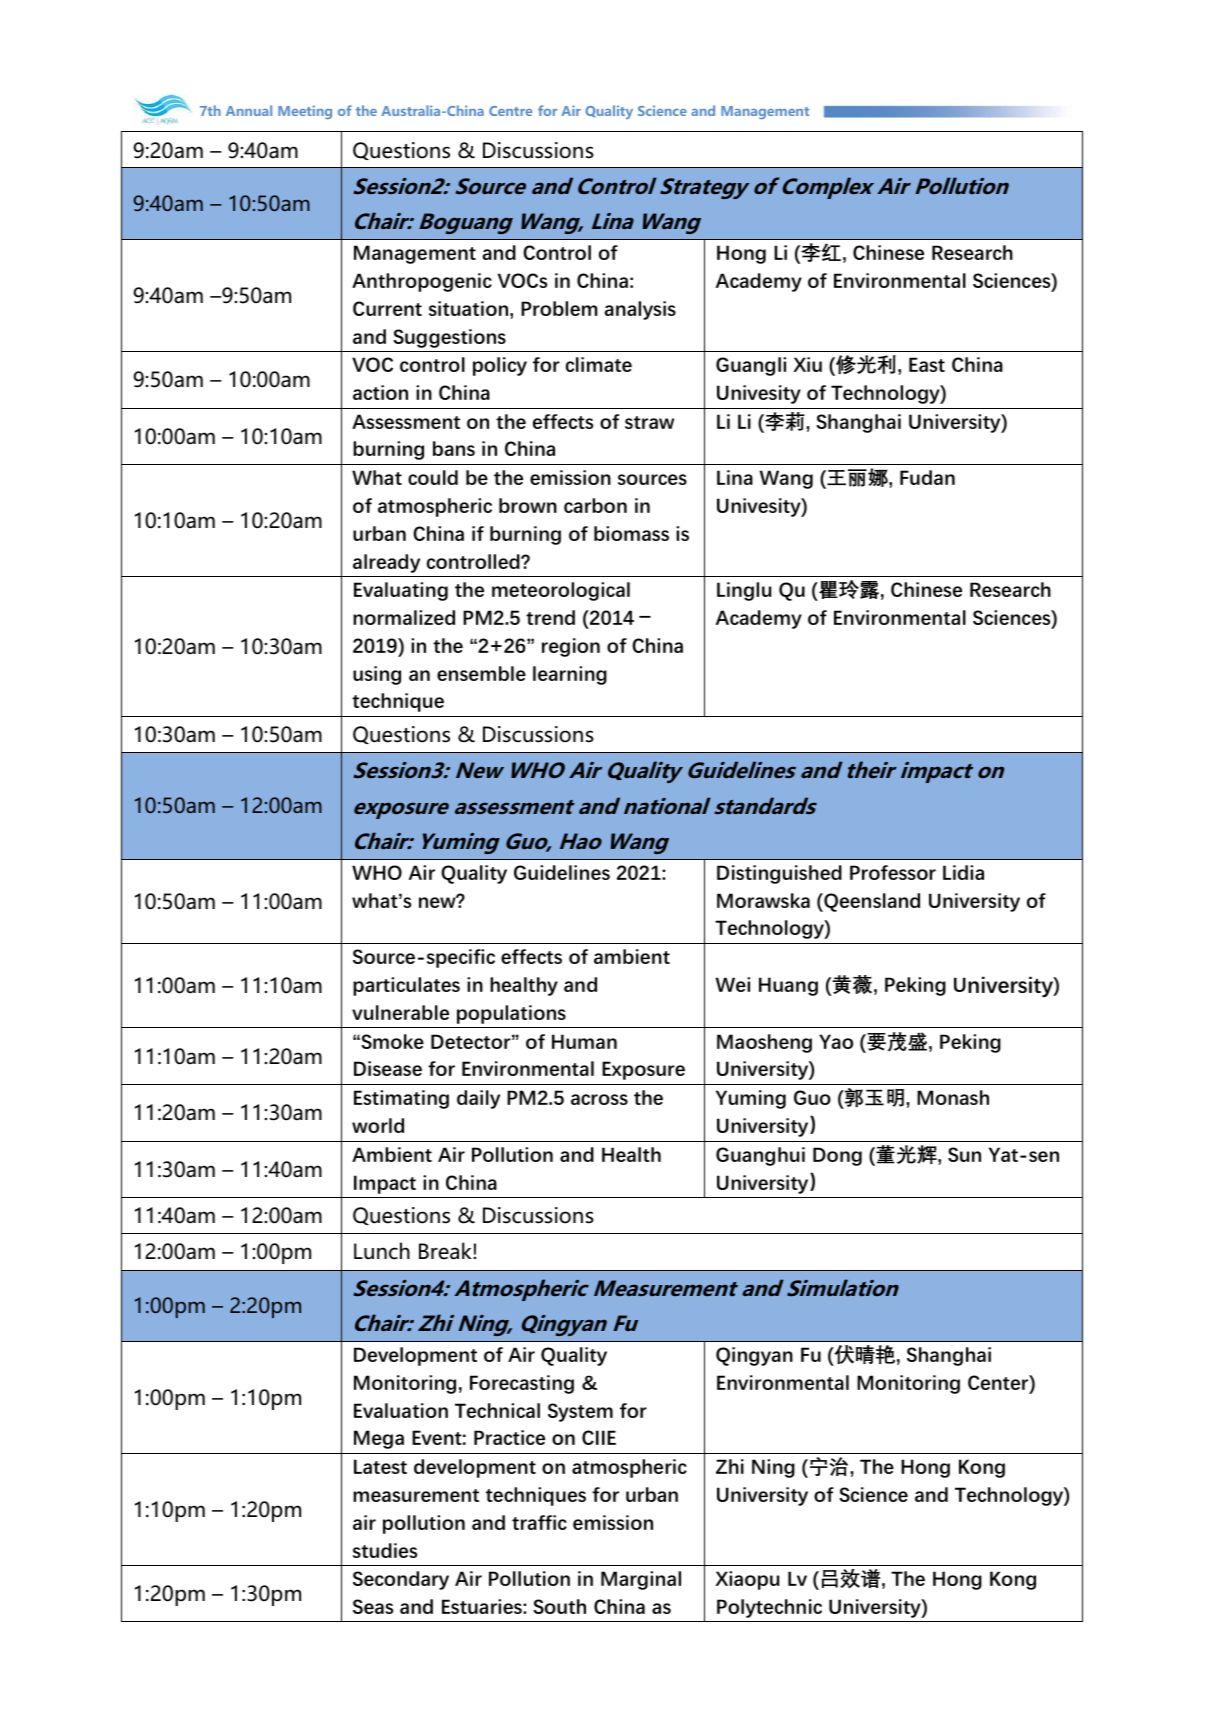 The width and height of the image is (1221, 1726). Describe the element at coordinates (836, 1041) in the image. I see `Yao` at that location.
